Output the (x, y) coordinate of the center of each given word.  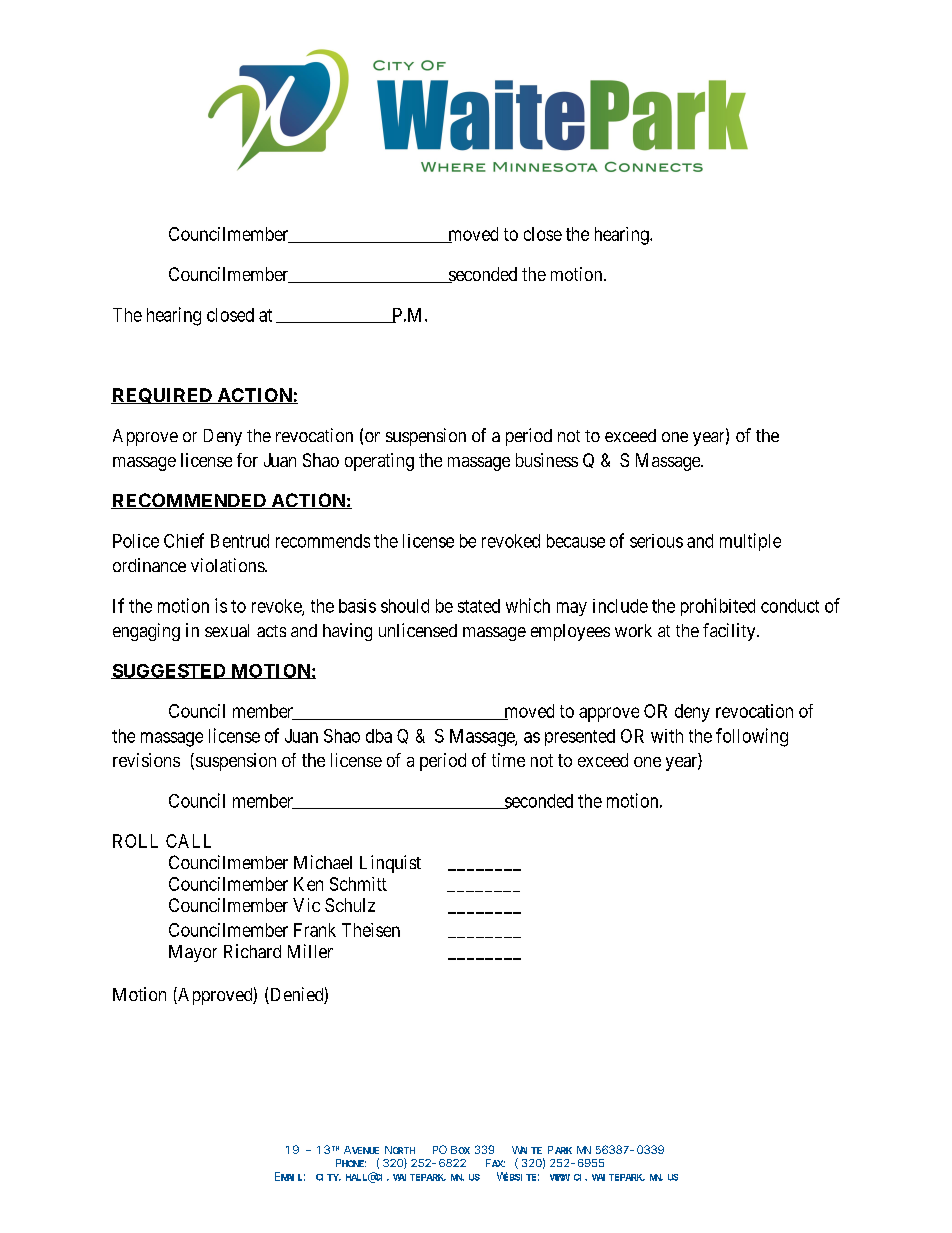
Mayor (193, 953)
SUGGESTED (169, 671)
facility (730, 632)
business (547, 460)
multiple (750, 542)
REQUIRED (162, 396)
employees (570, 632)
